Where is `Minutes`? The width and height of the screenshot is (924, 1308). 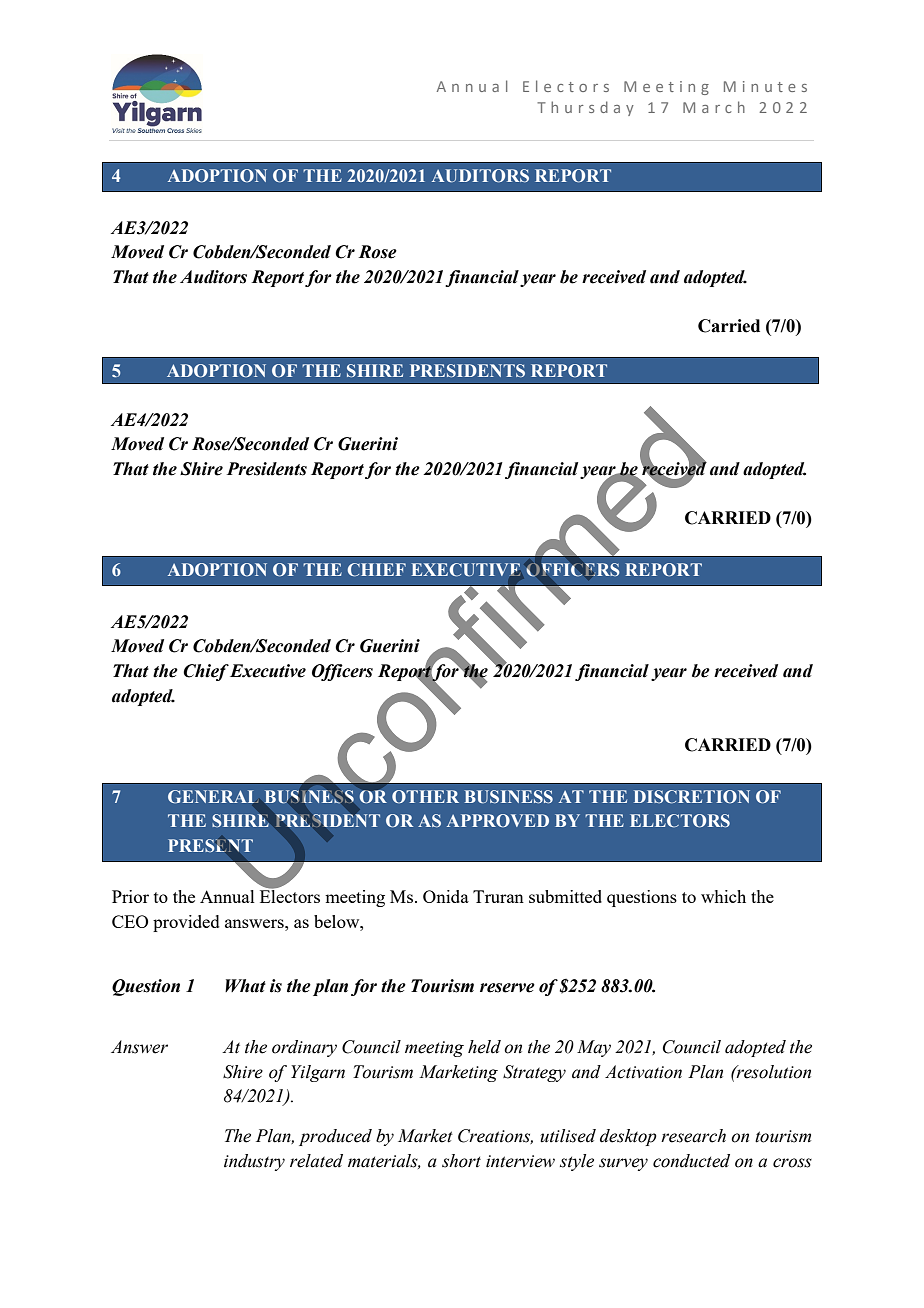 Minutes is located at coordinates (765, 86).
